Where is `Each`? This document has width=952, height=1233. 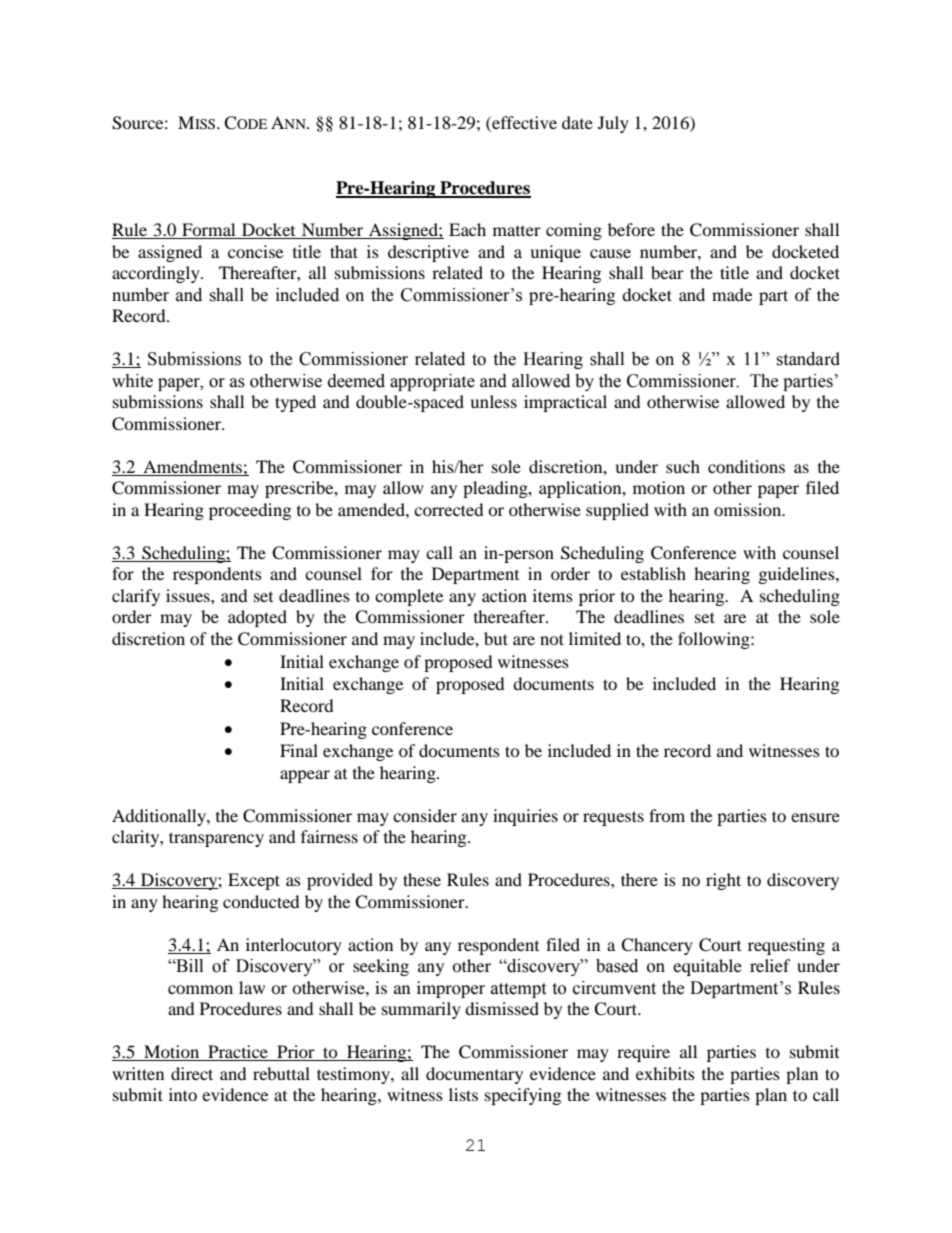
Each is located at coordinates (467, 229).
